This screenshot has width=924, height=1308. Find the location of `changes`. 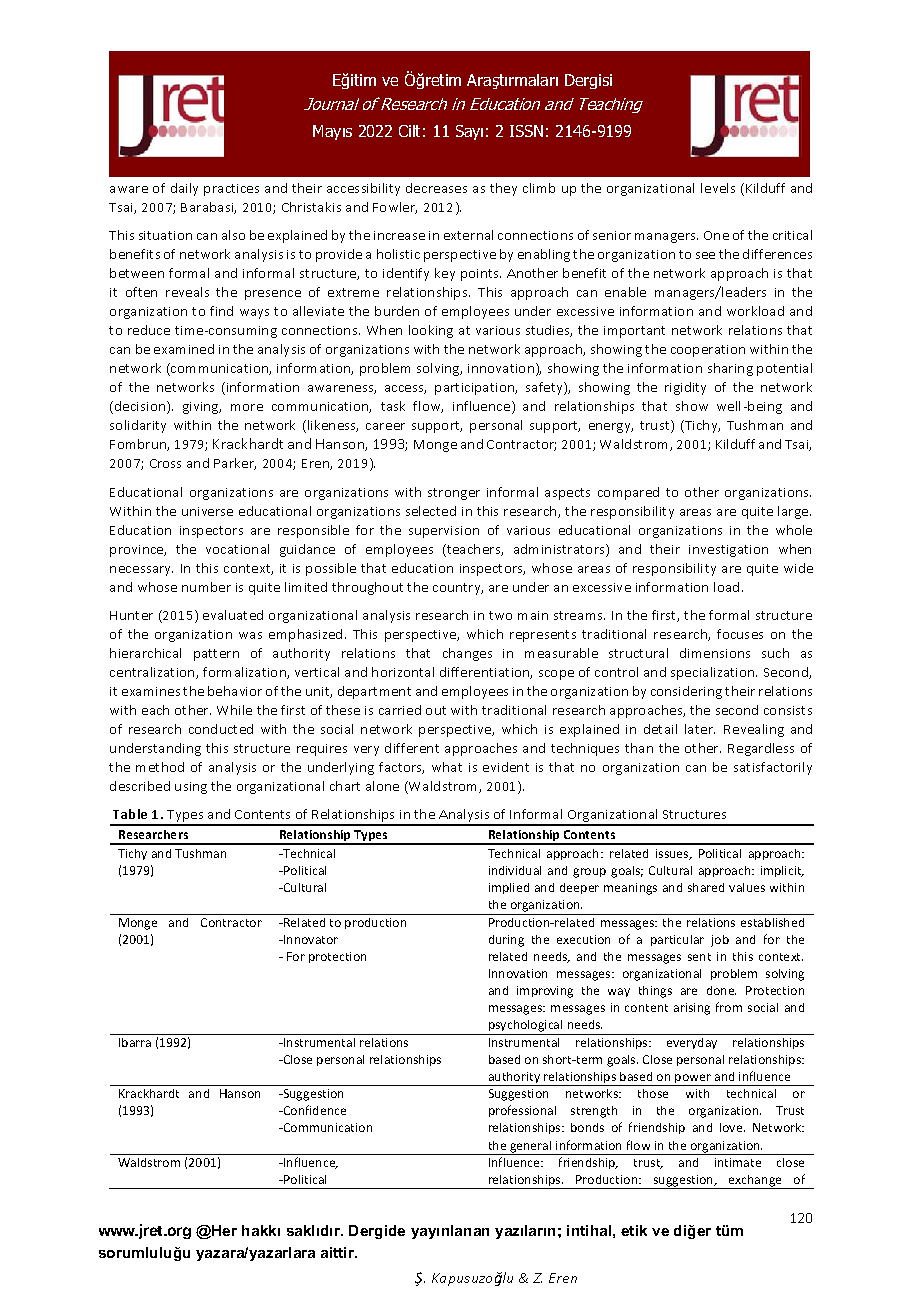

changes is located at coordinates (467, 654).
